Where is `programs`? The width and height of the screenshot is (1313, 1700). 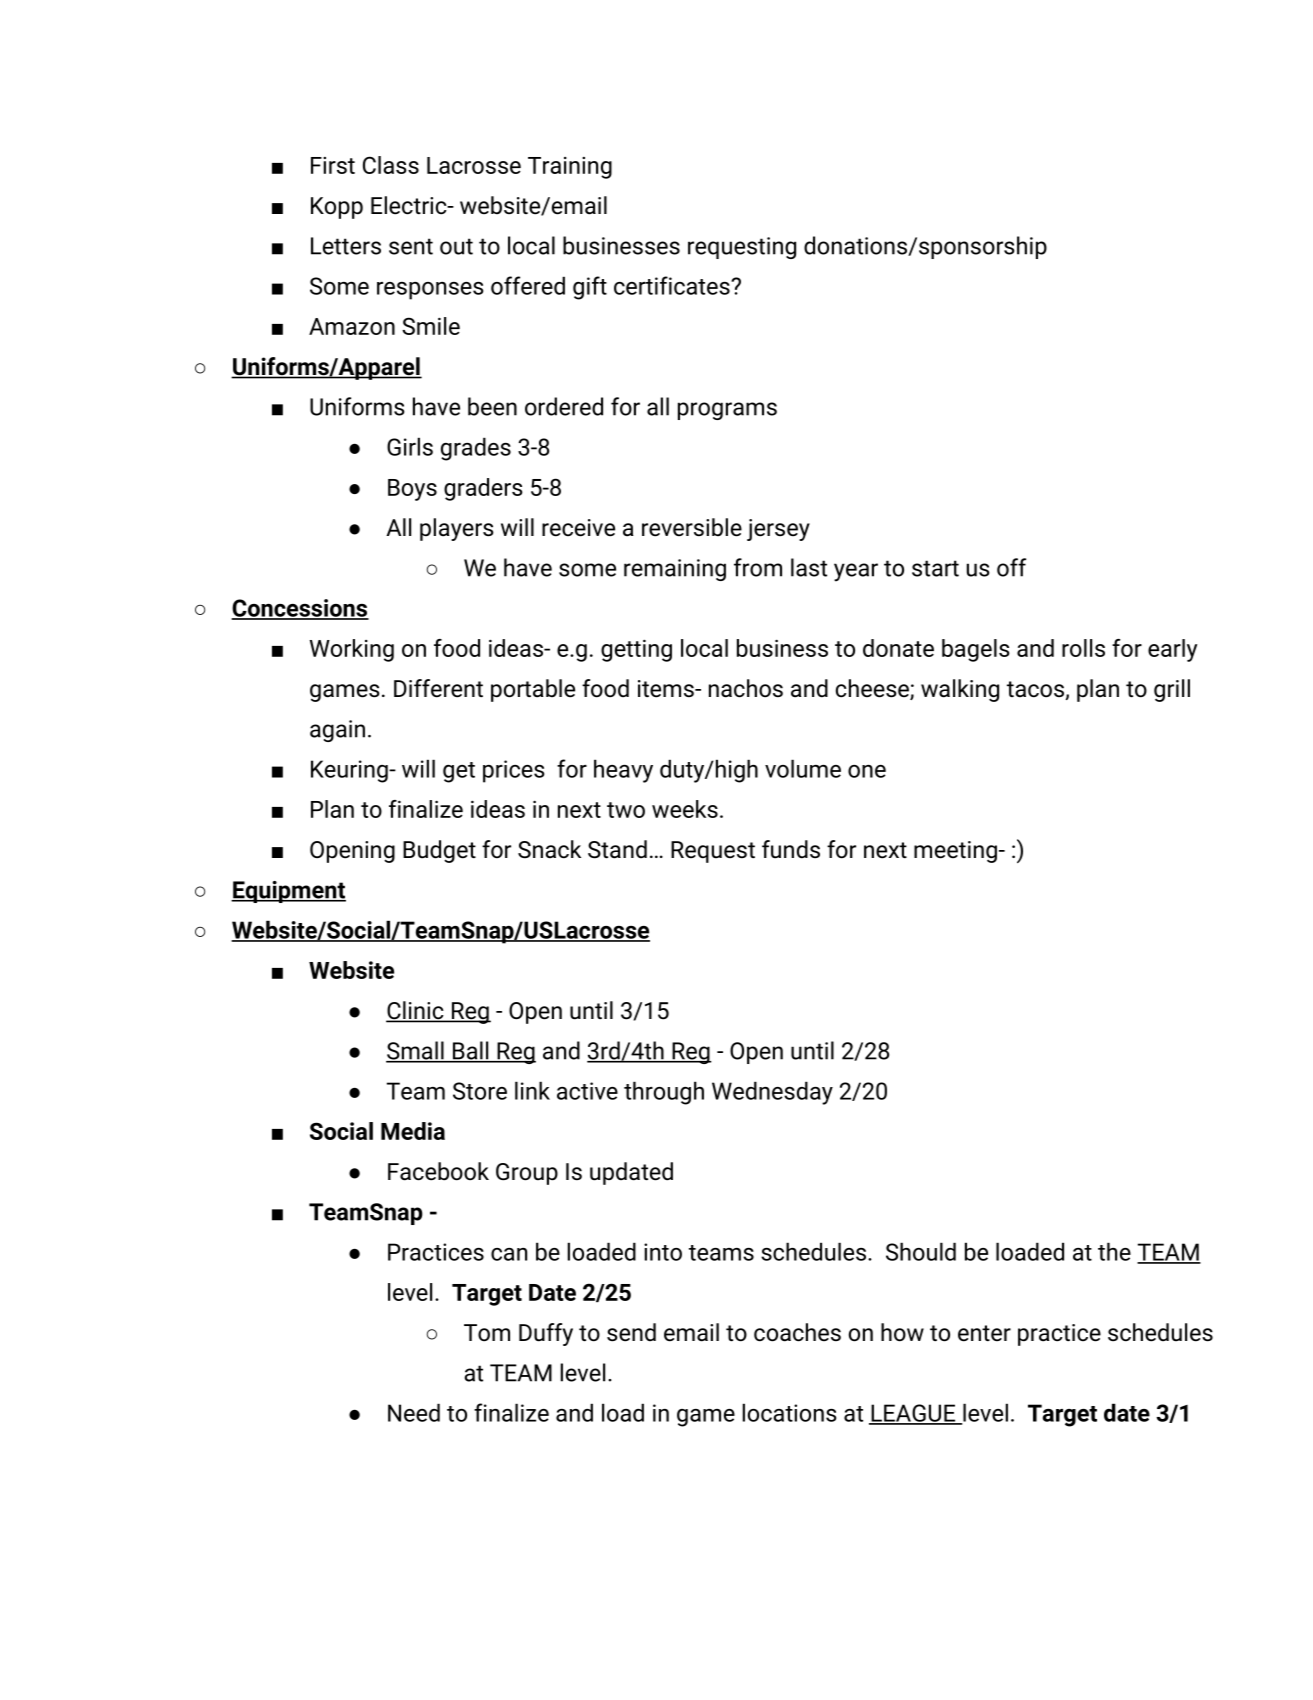 programs is located at coordinates (727, 411).
